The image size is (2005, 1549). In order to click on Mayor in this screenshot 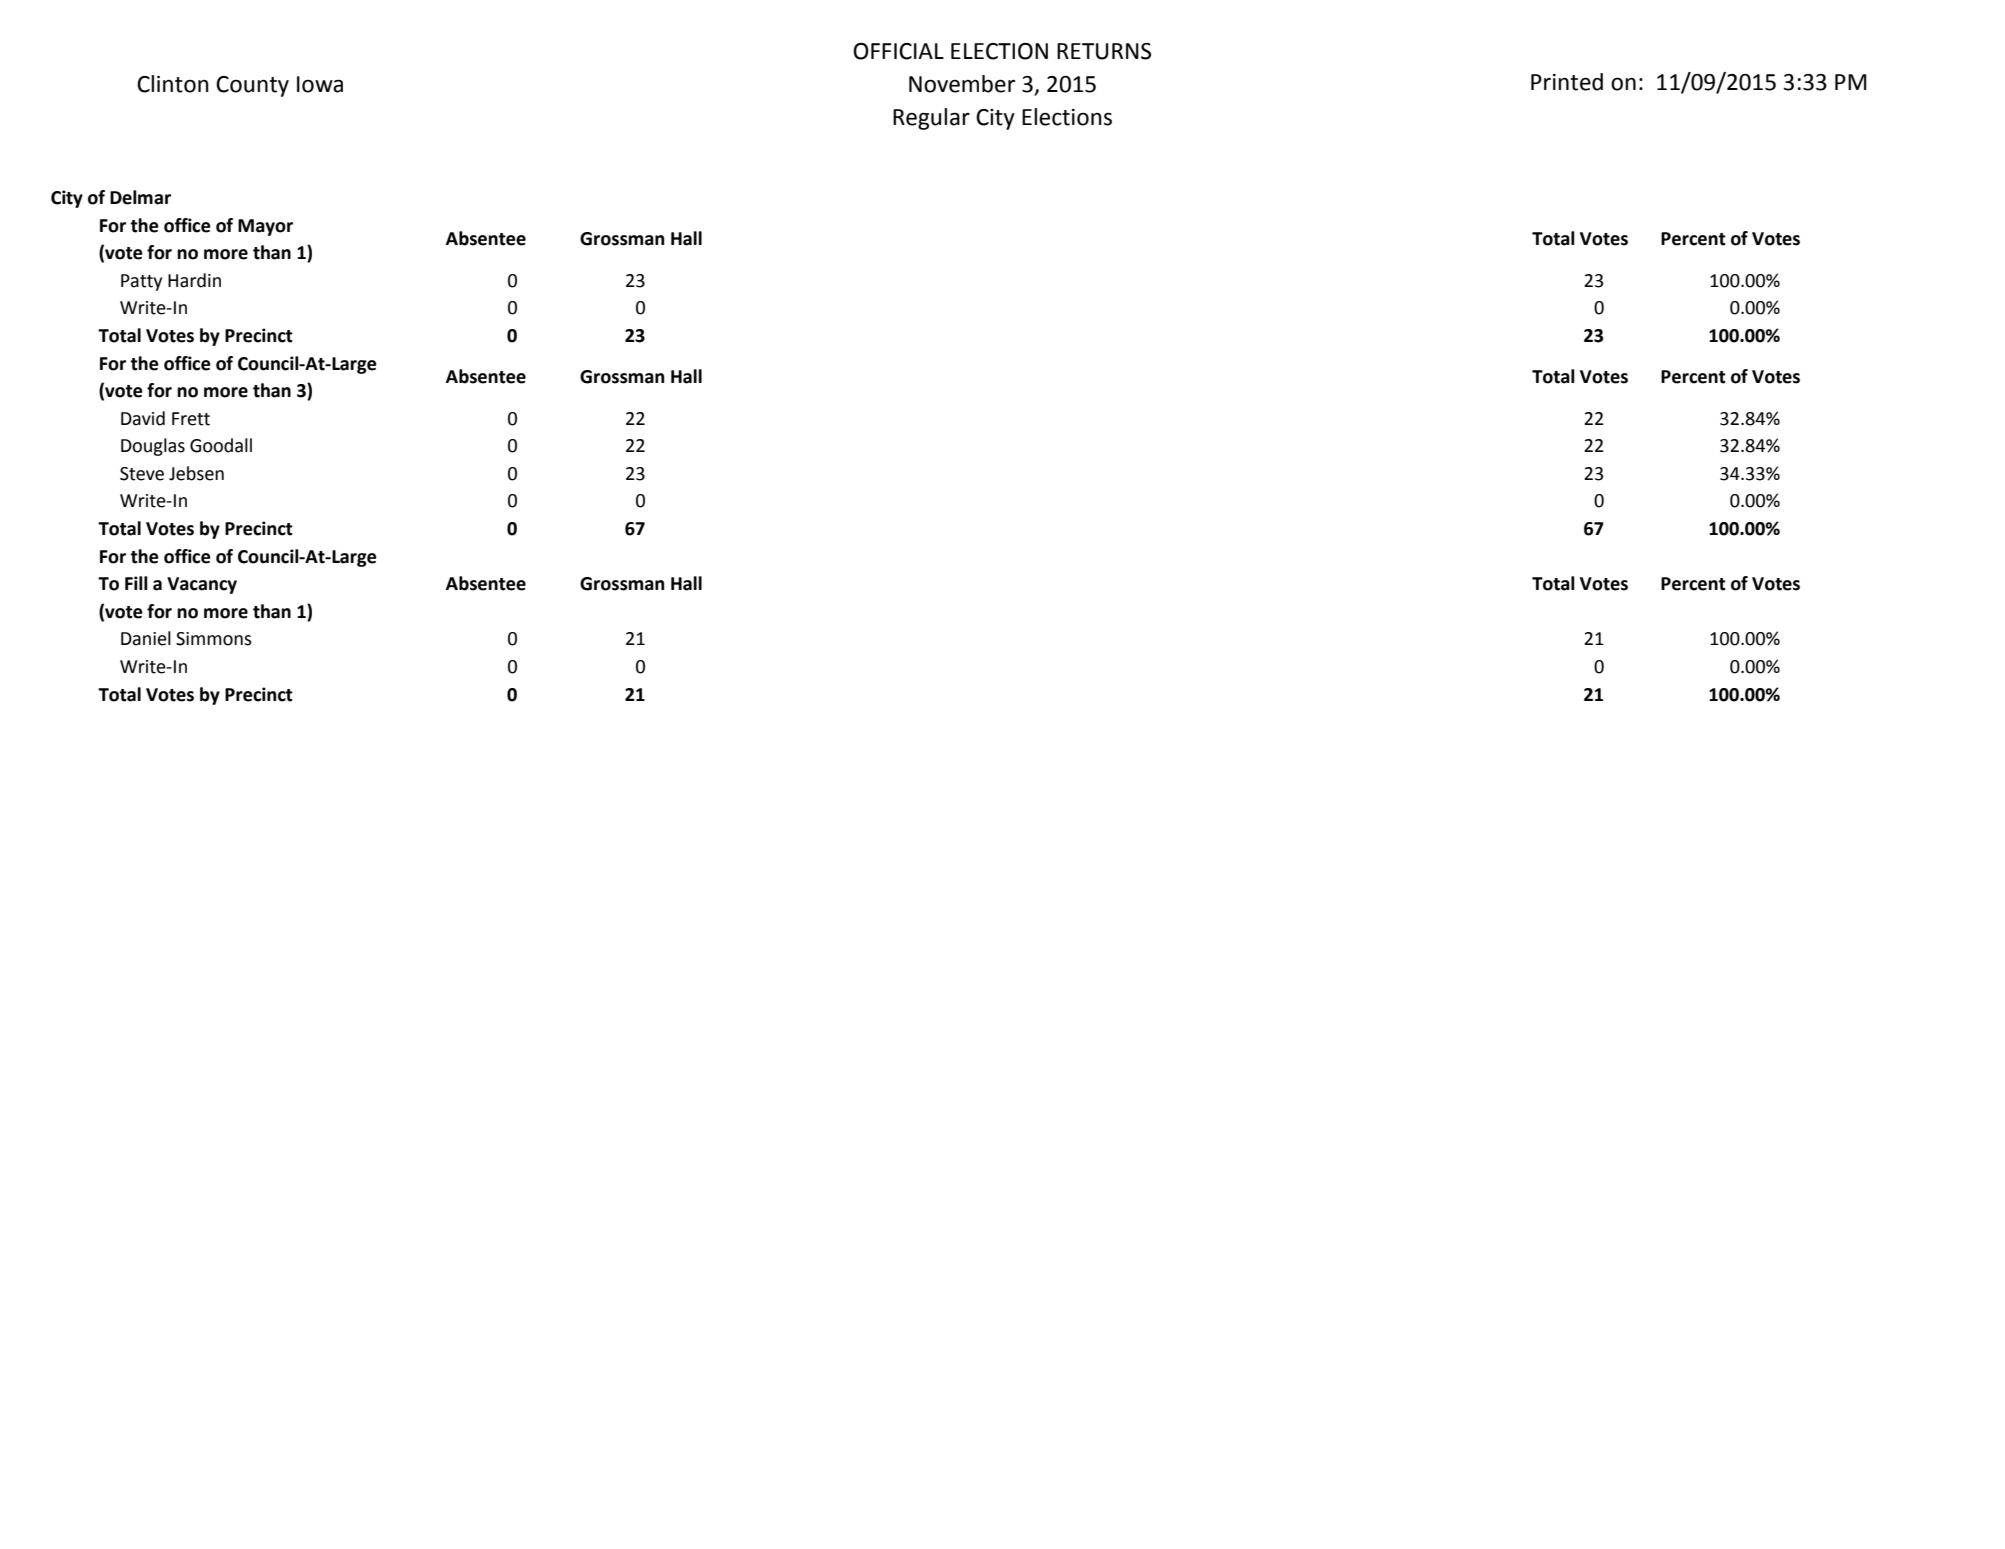, I will do `click(265, 227)`.
